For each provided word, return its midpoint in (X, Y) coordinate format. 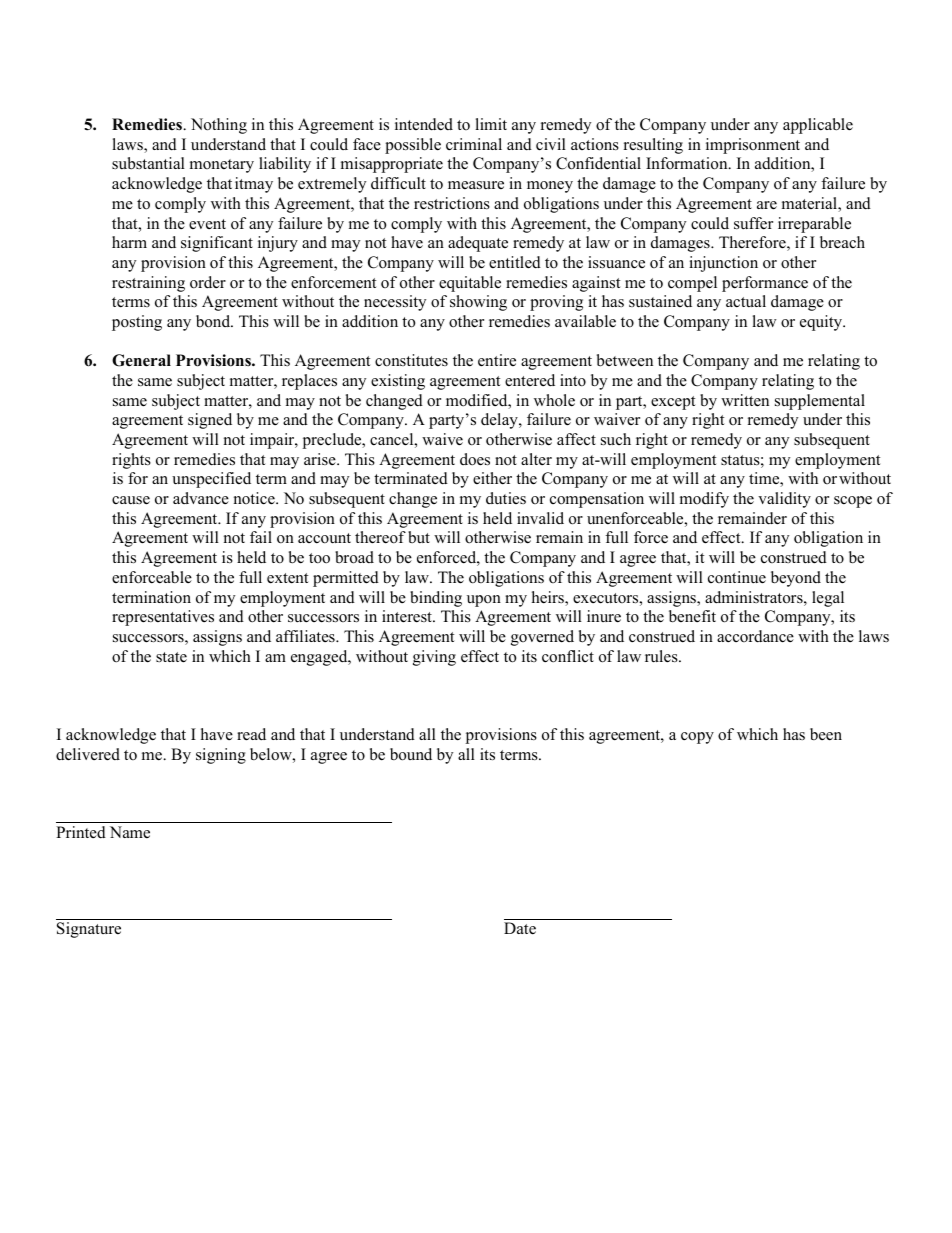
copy (697, 738)
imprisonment (753, 146)
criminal (474, 144)
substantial (148, 163)
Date (520, 928)
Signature (89, 930)
